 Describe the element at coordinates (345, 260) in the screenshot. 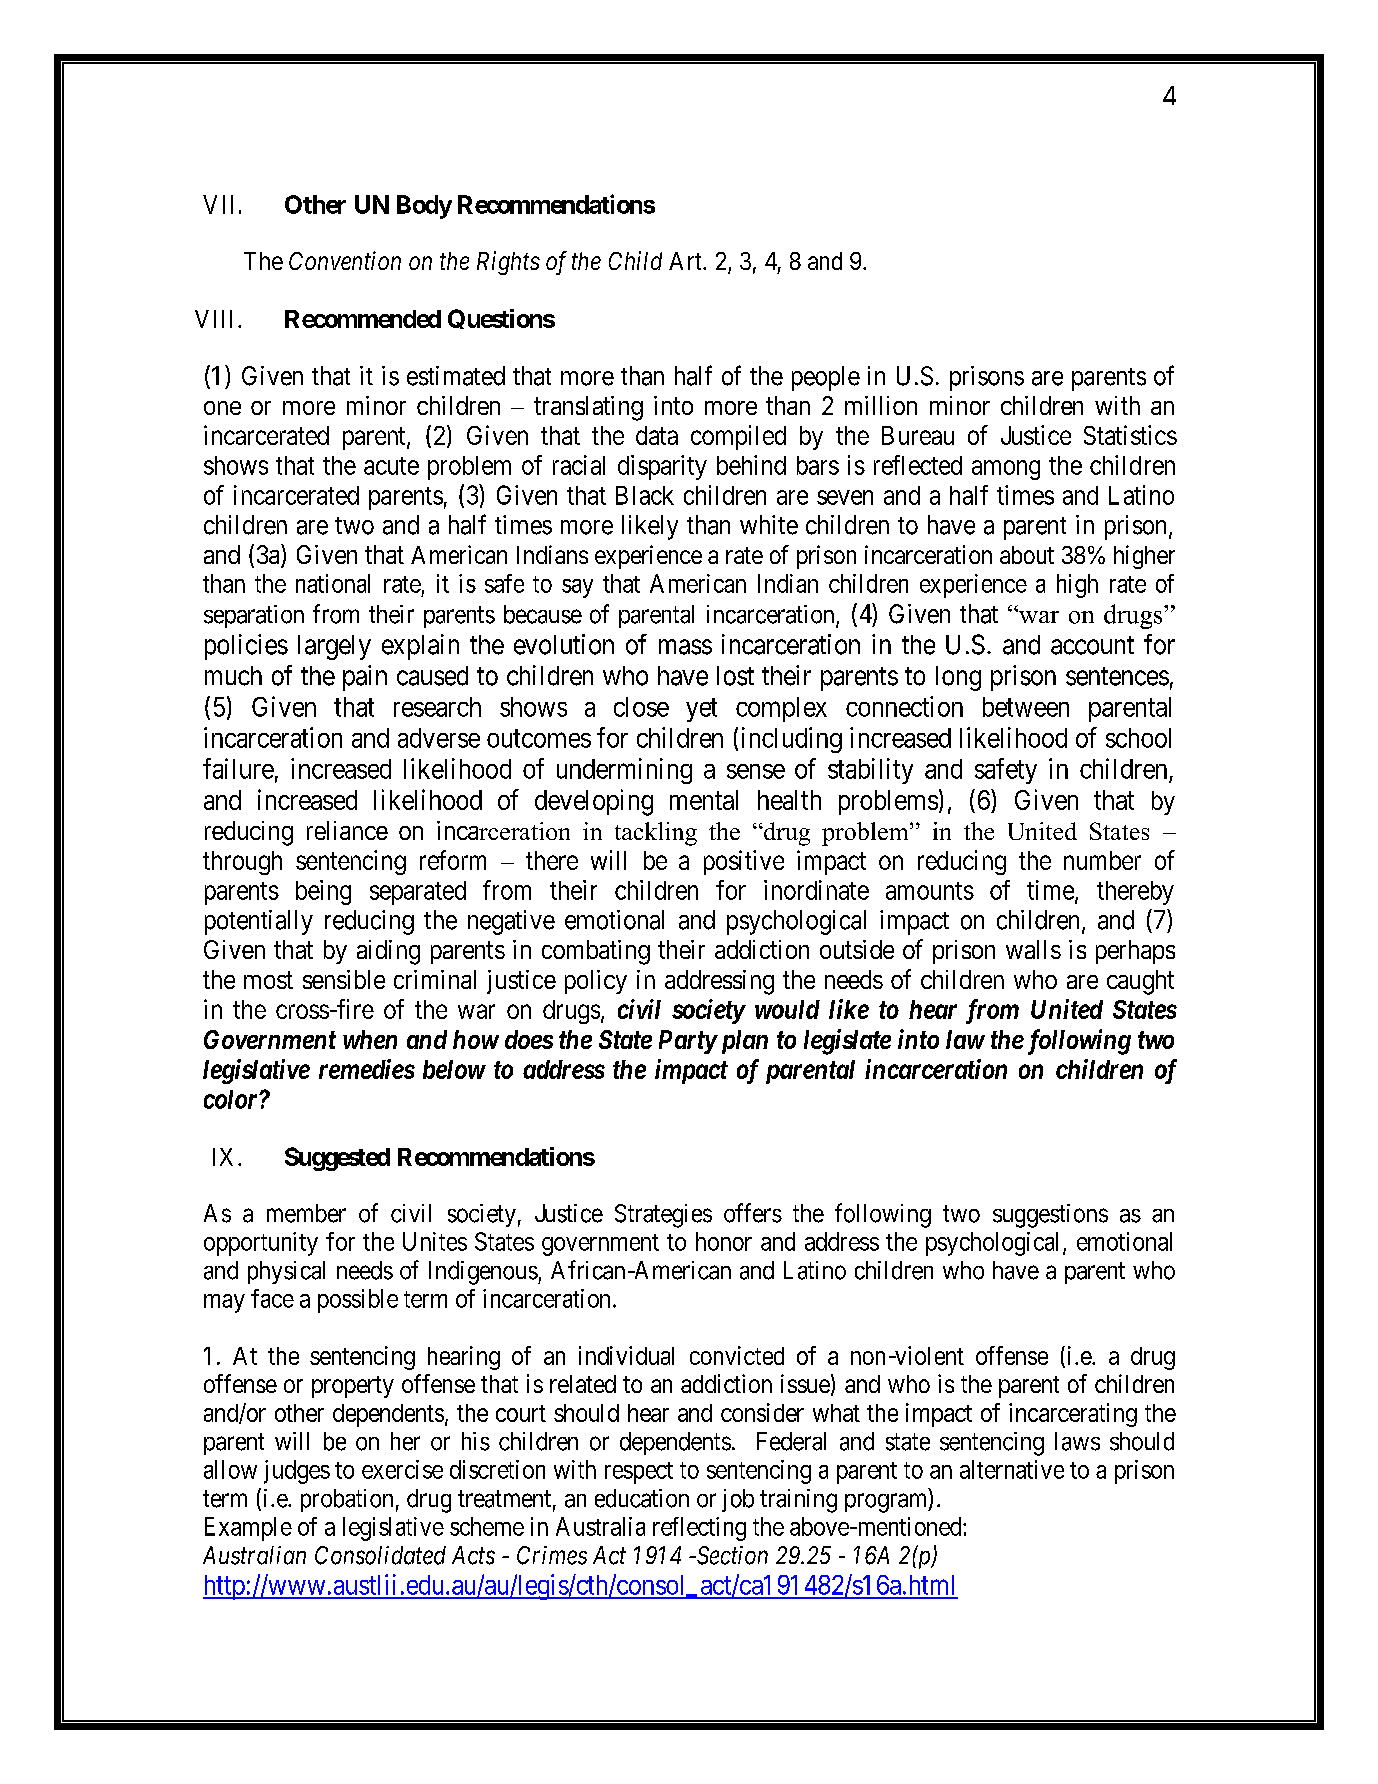

I see `Convention` at that location.
